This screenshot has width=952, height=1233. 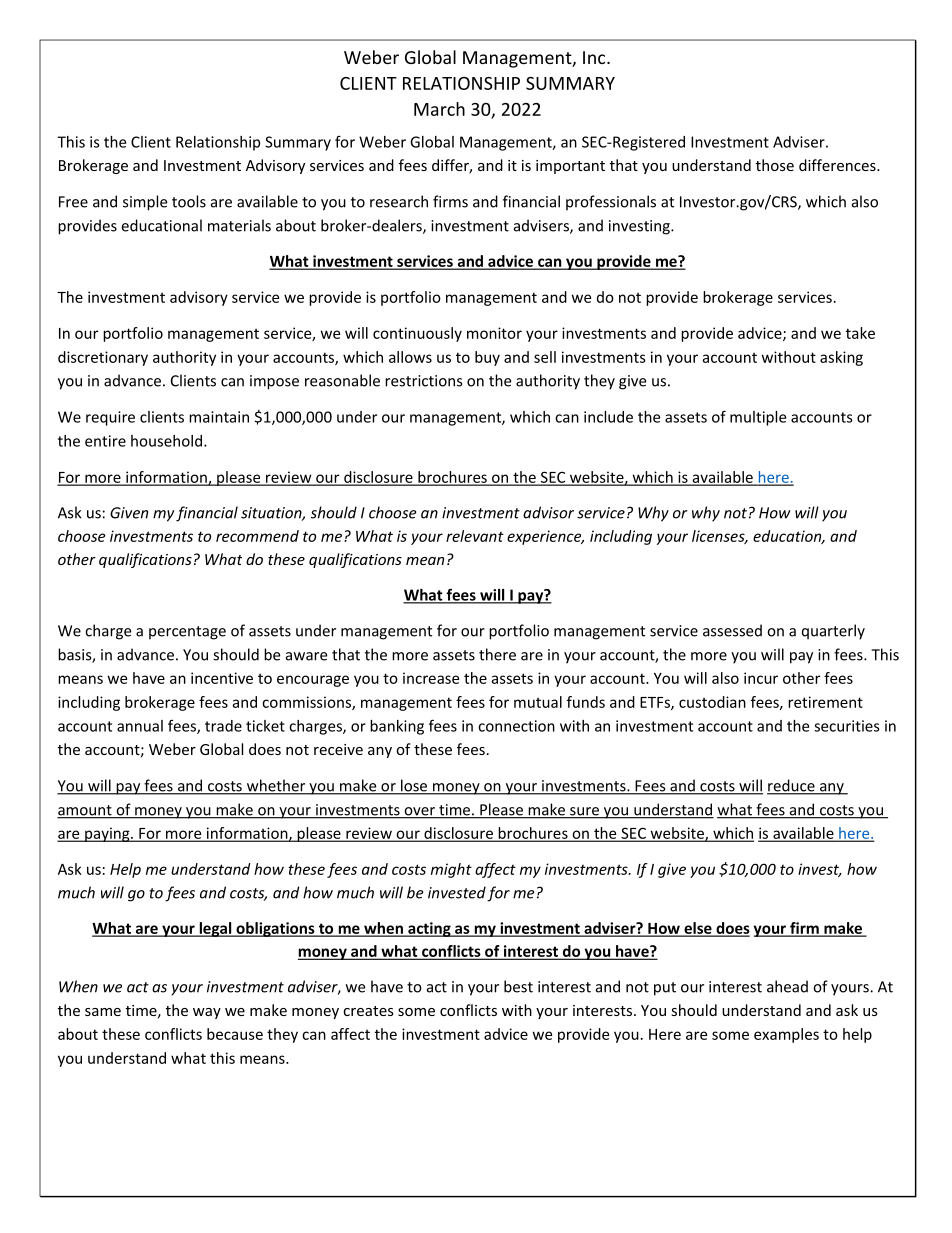 I want to click on those, so click(x=775, y=165).
